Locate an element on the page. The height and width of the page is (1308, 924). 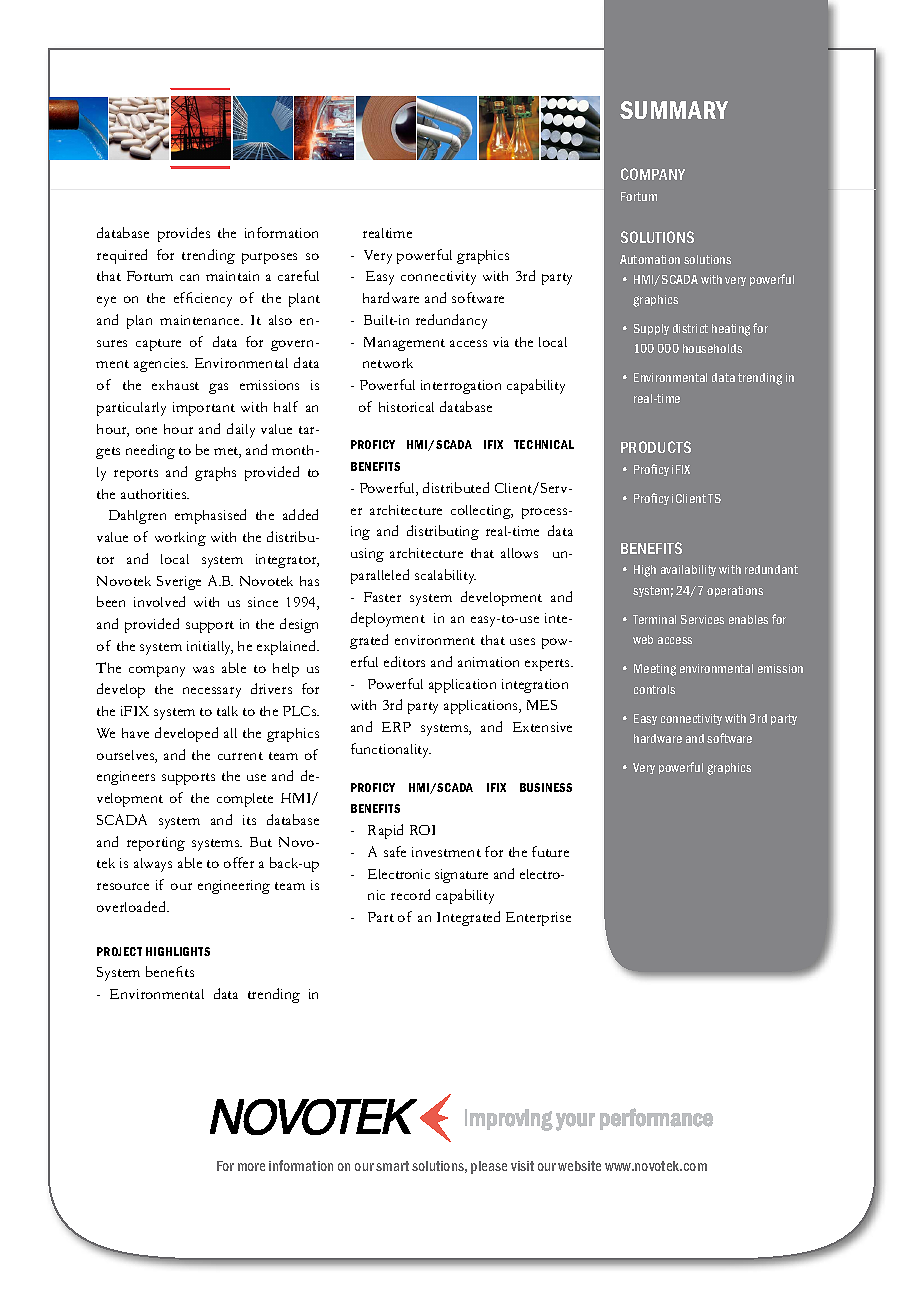
website is located at coordinates (579, 1166).
